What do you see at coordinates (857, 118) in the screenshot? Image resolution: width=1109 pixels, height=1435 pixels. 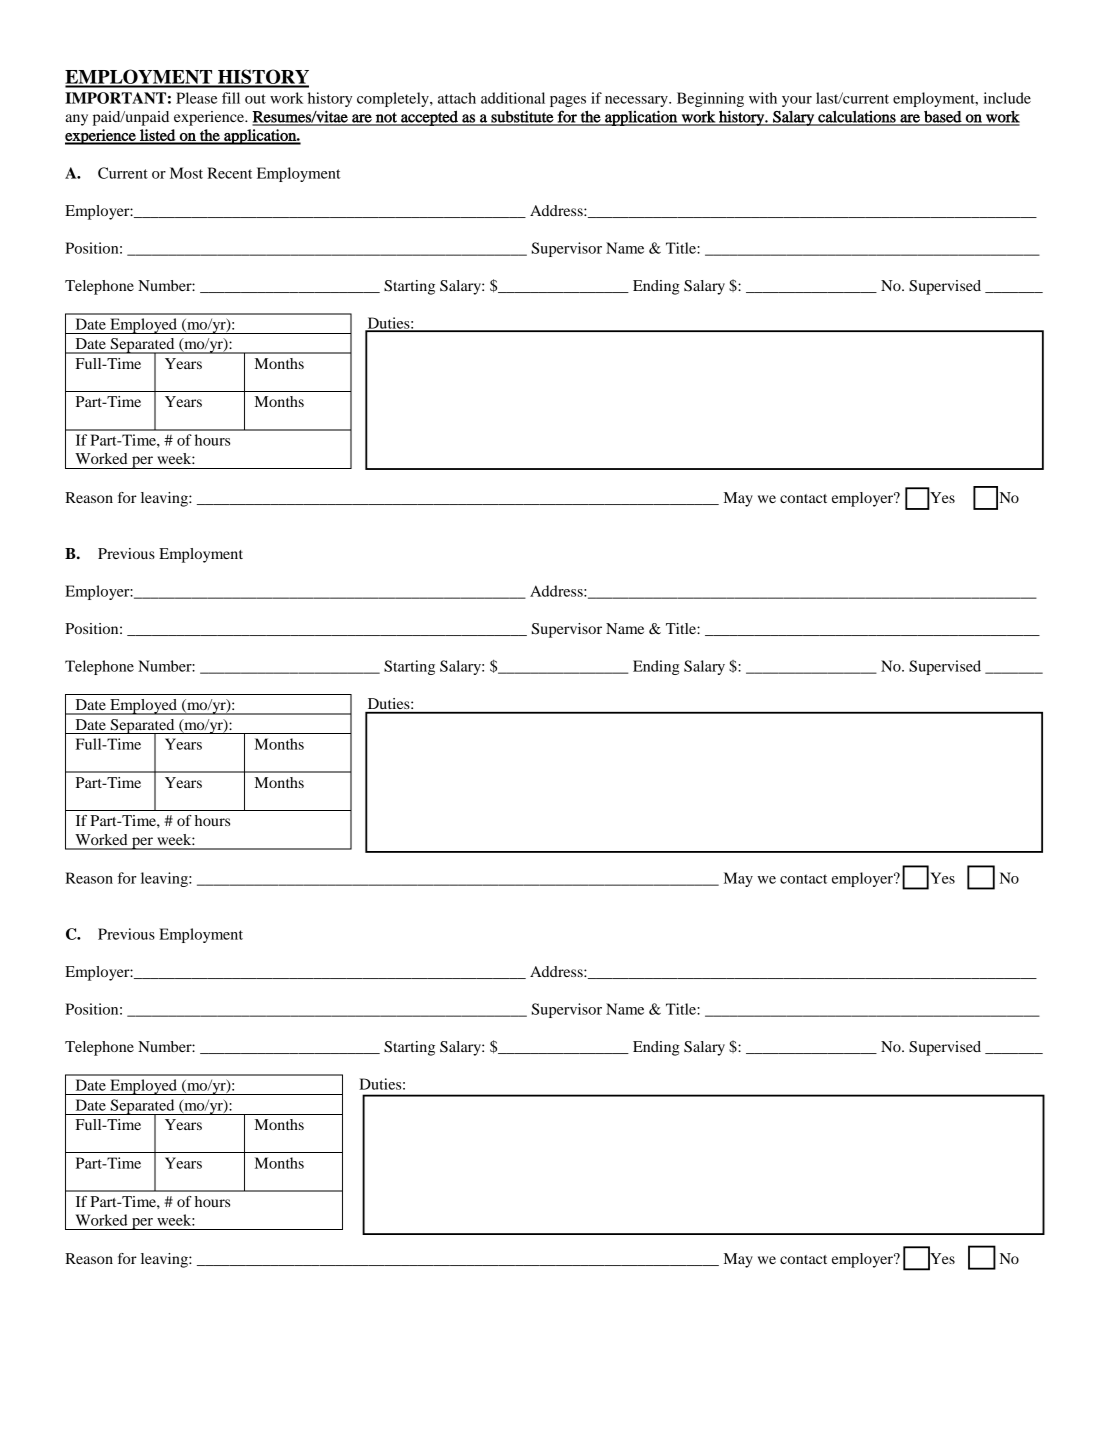 I see `calculations` at bounding box center [857, 118].
